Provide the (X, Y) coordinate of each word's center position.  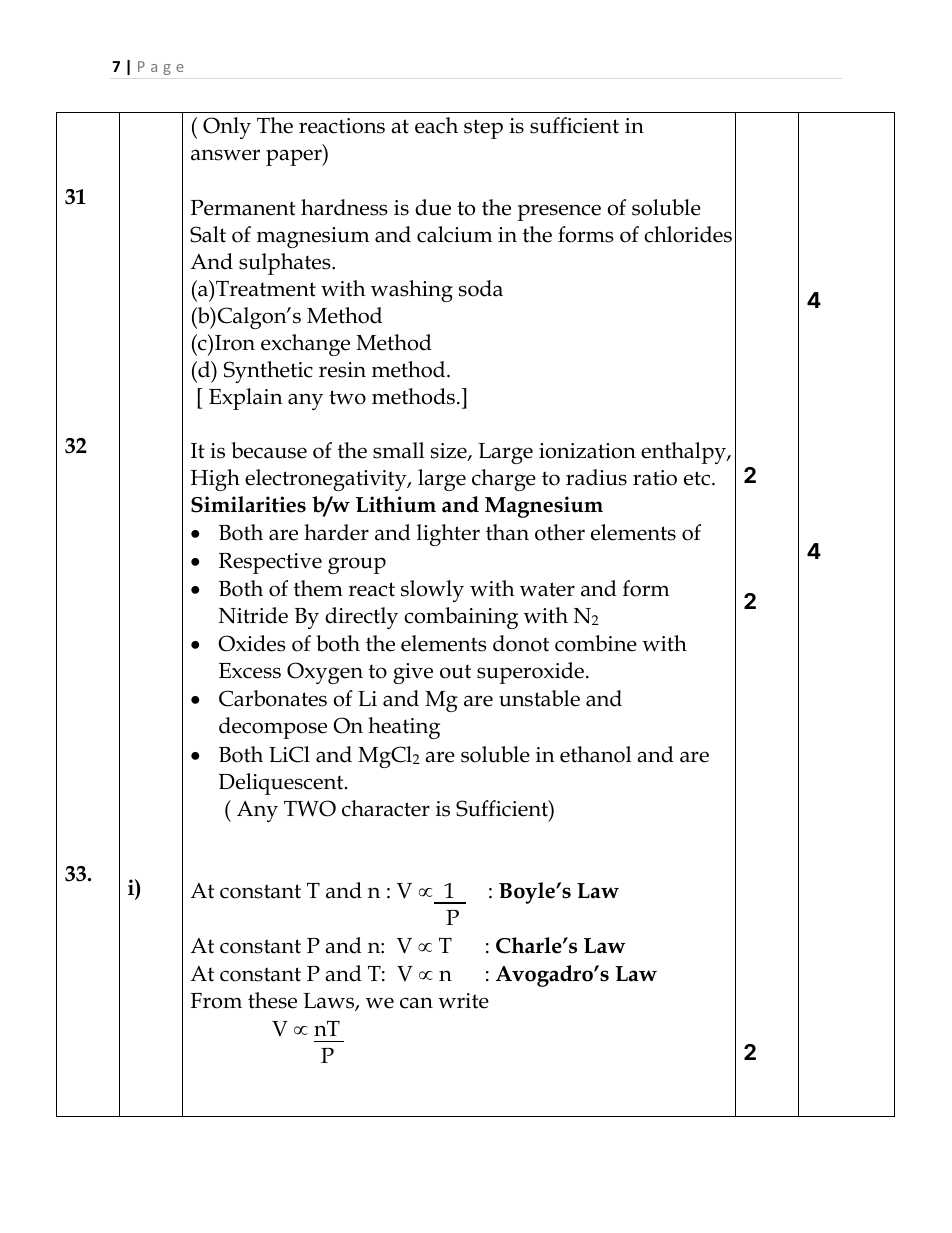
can (416, 1003)
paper (295, 157)
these (272, 1000)
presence (559, 212)
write (463, 1001)
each (436, 125)
